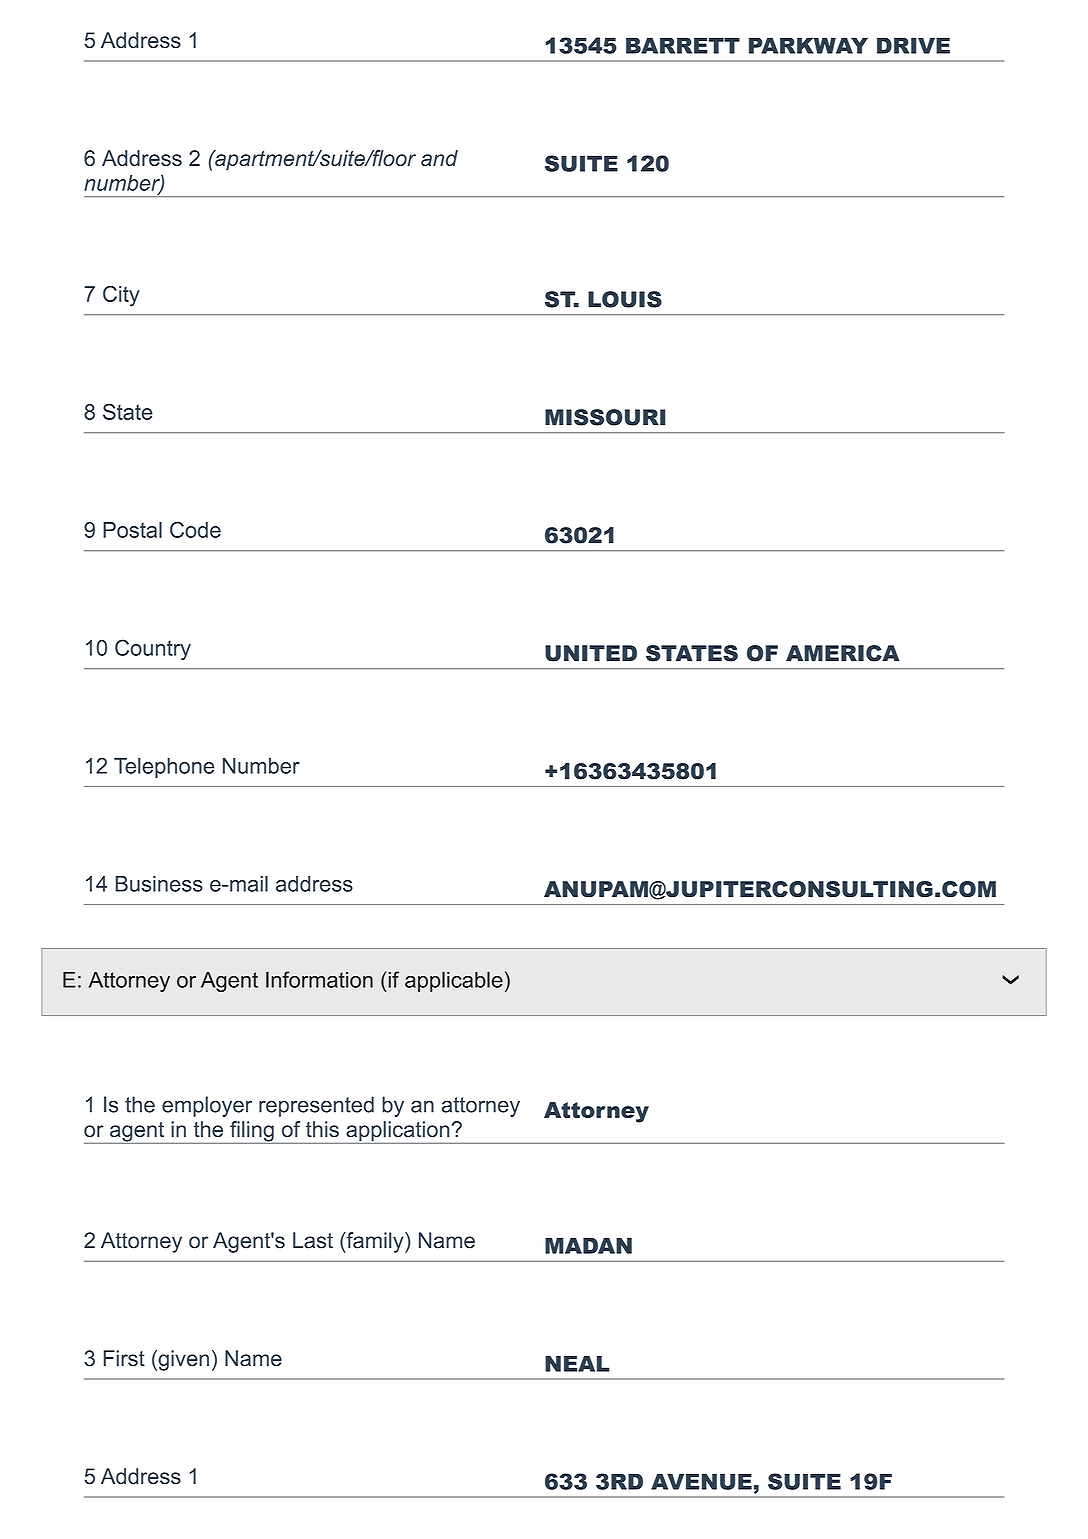 The height and width of the screenshot is (1539, 1088). Describe the element at coordinates (808, 45) in the screenshot. I see `PARKWAY` at that location.
